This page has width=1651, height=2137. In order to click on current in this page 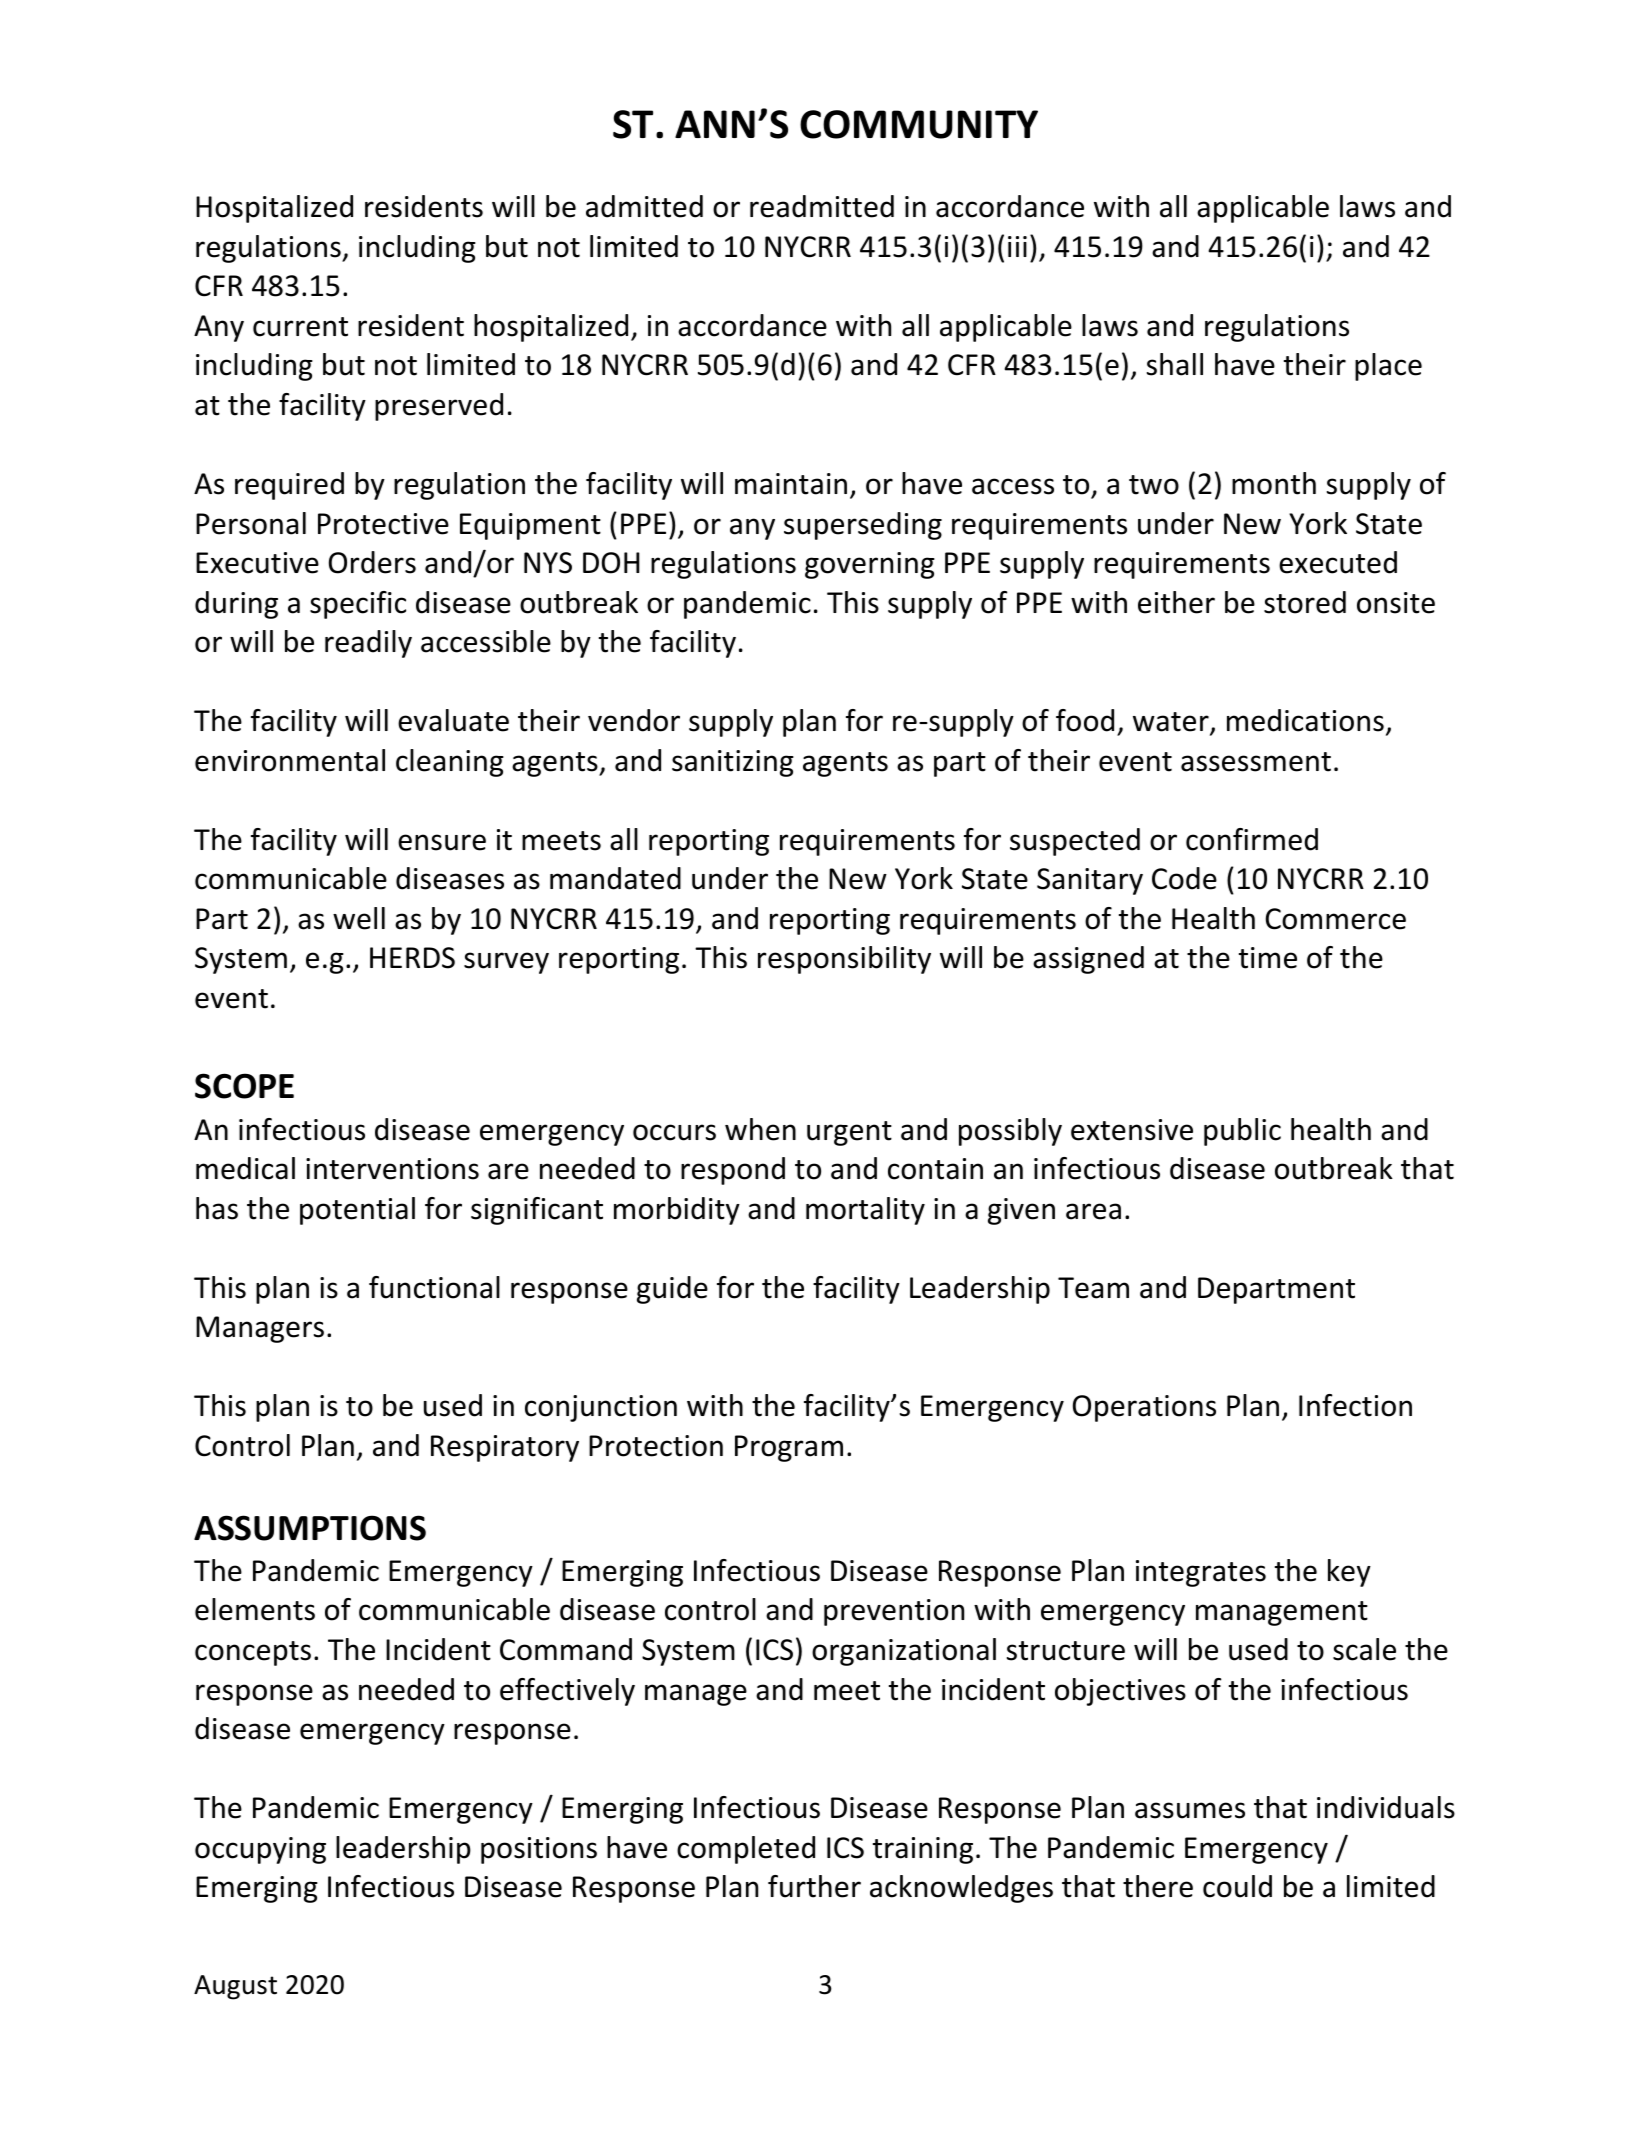, I will do `click(300, 327)`.
